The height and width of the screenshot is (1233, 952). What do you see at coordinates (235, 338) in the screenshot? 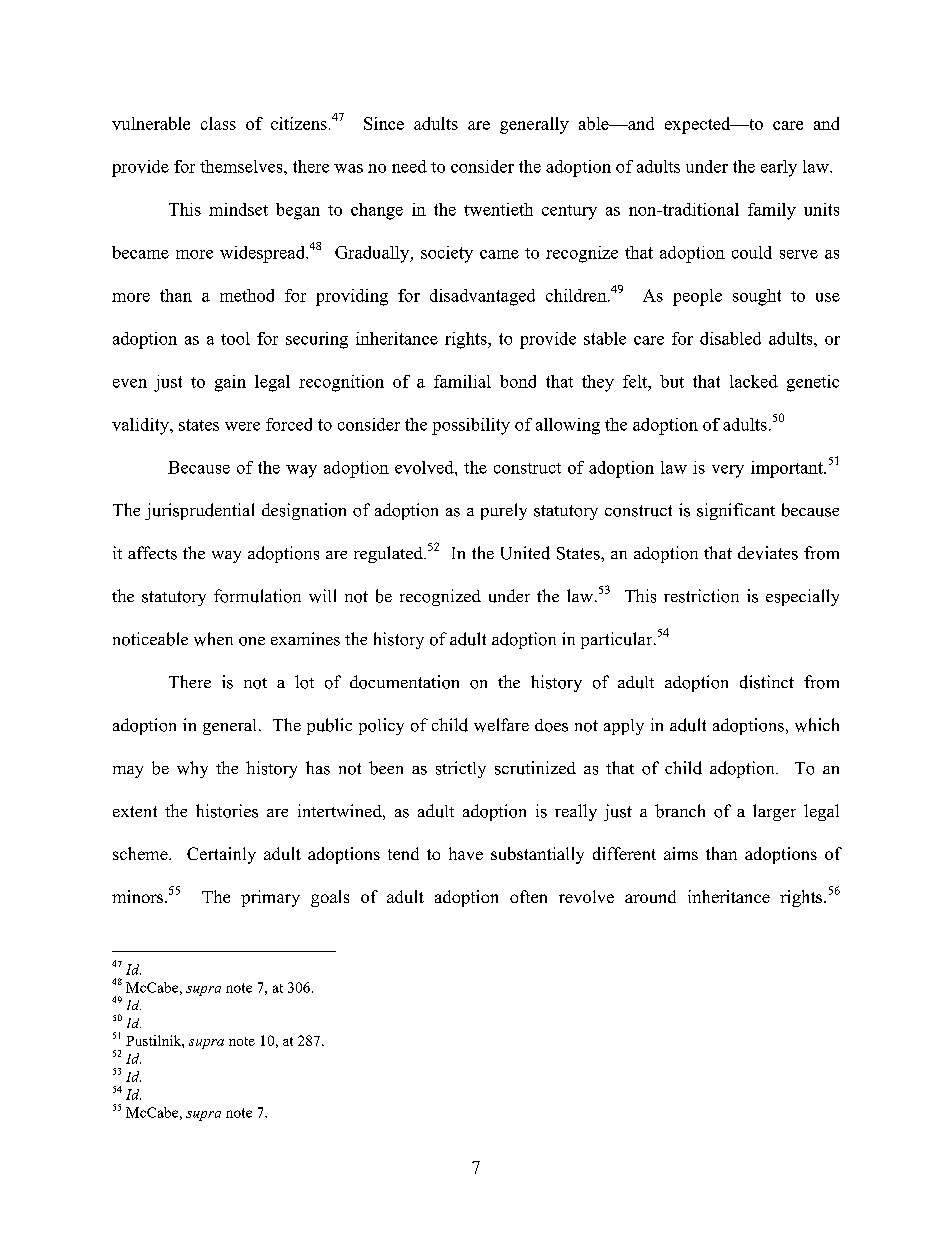
I see `tool` at bounding box center [235, 338].
